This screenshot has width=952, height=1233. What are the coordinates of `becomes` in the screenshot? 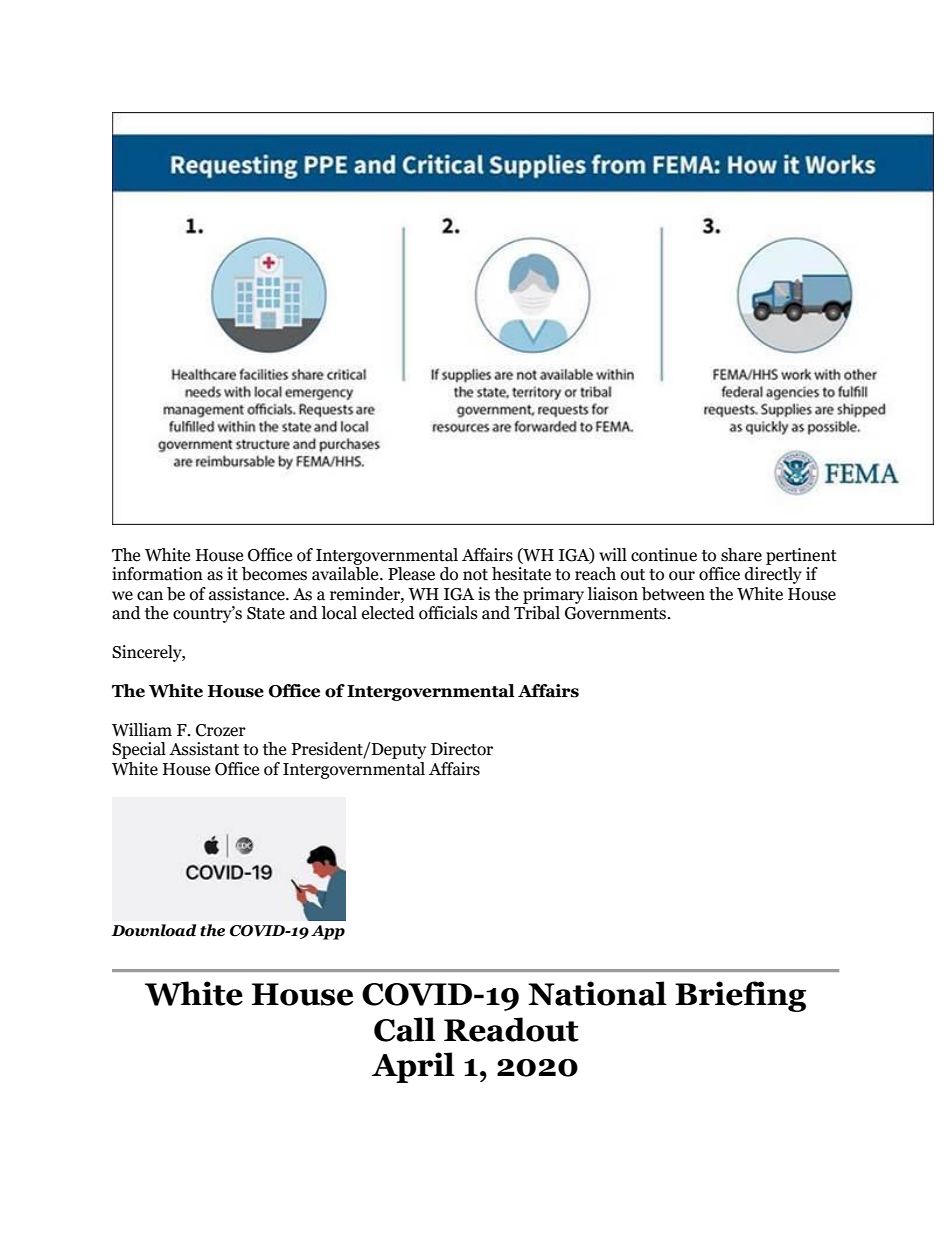 It's located at (274, 574).
